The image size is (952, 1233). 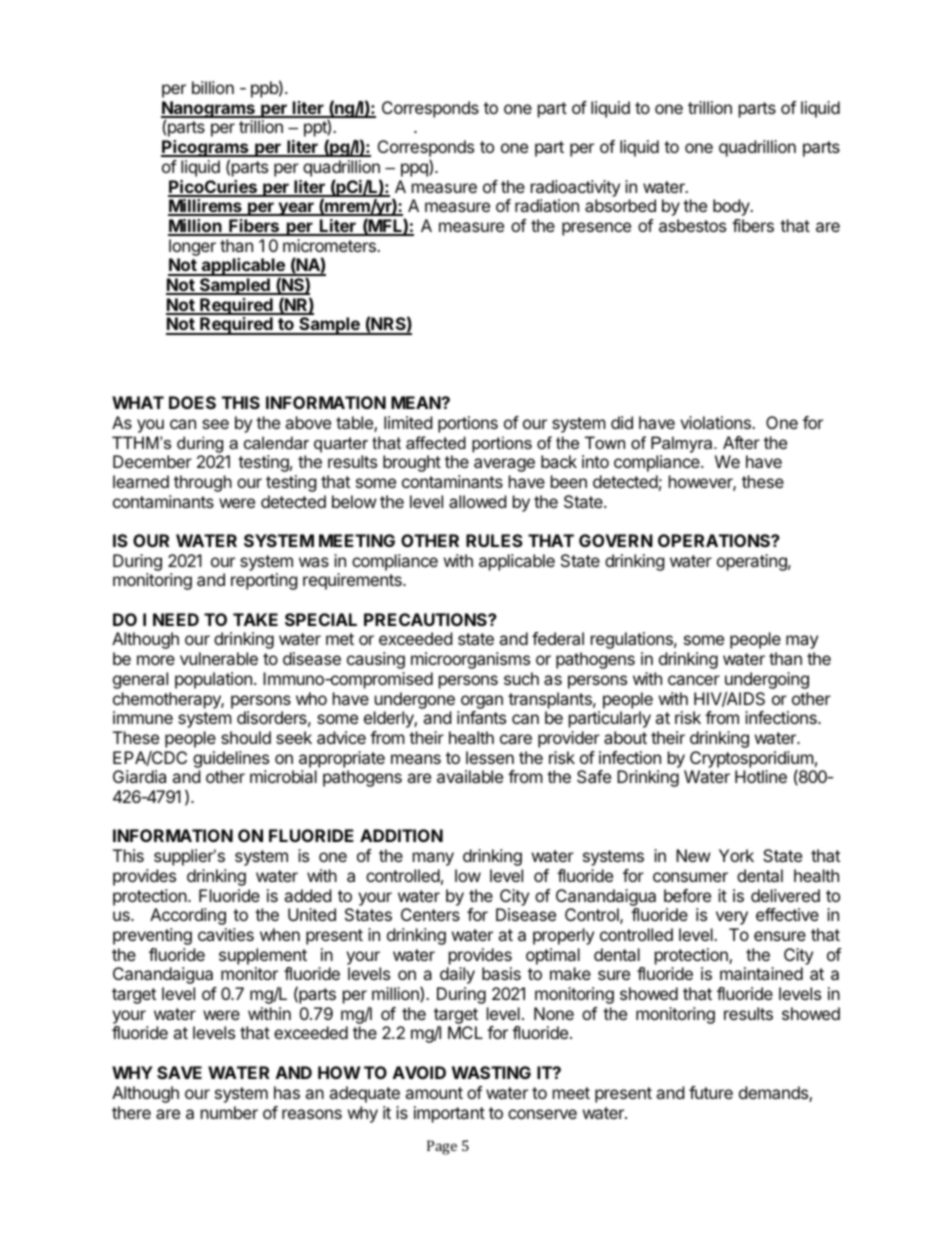 I want to click on body, so click(x=732, y=207).
